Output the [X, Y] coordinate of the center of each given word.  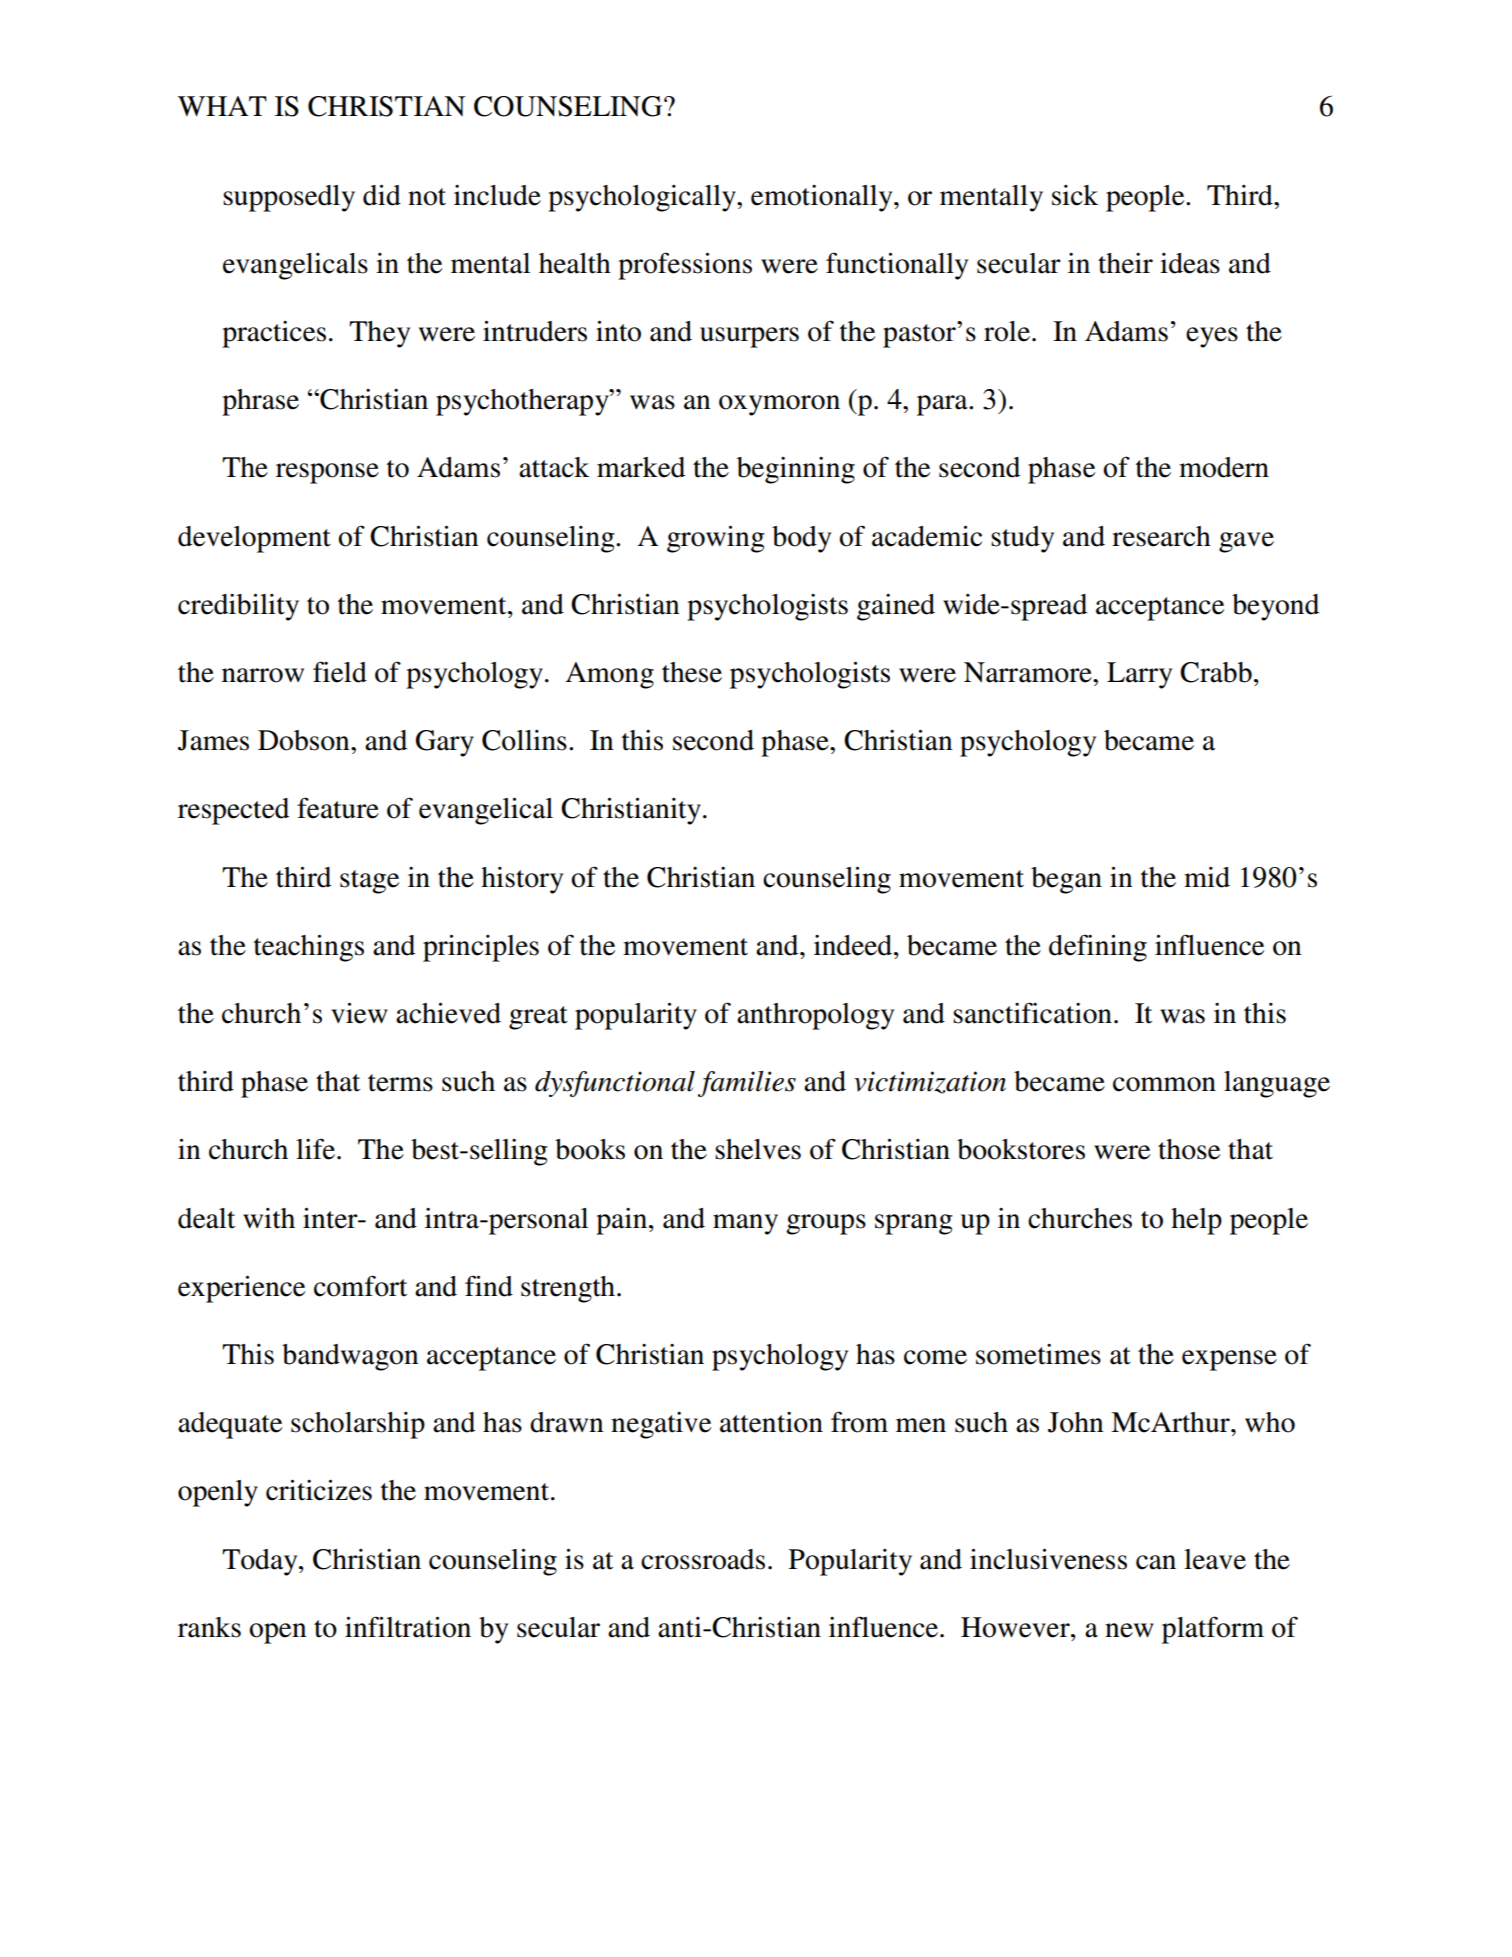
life [317, 1149]
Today [261, 1562]
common [1164, 1084]
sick [1075, 195]
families [747, 1084]
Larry [1139, 675]
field [340, 672]
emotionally [823, 198]
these [692, 672]
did [382, 195]
